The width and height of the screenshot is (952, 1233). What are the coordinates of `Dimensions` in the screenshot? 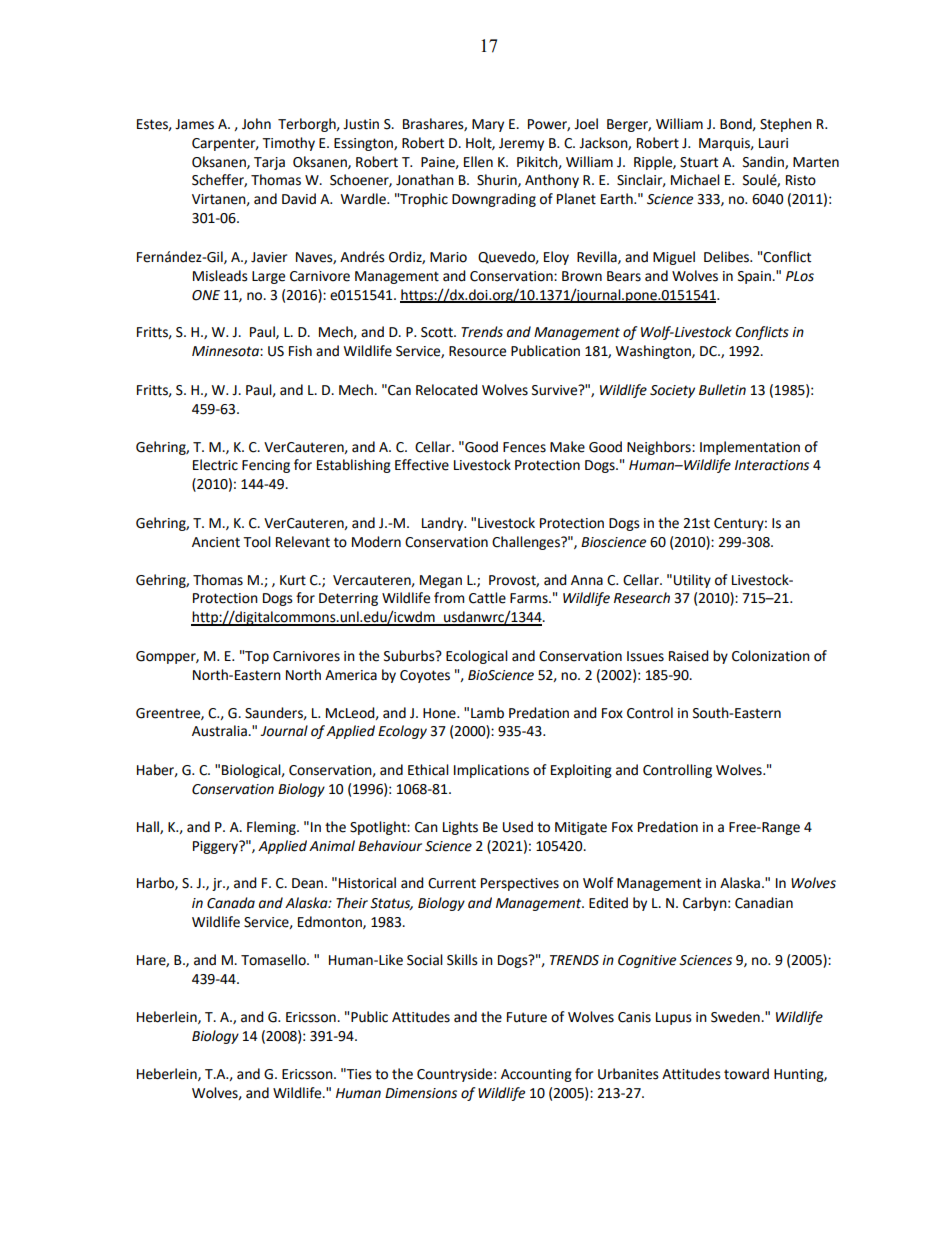 It's located at (421, 1093).
